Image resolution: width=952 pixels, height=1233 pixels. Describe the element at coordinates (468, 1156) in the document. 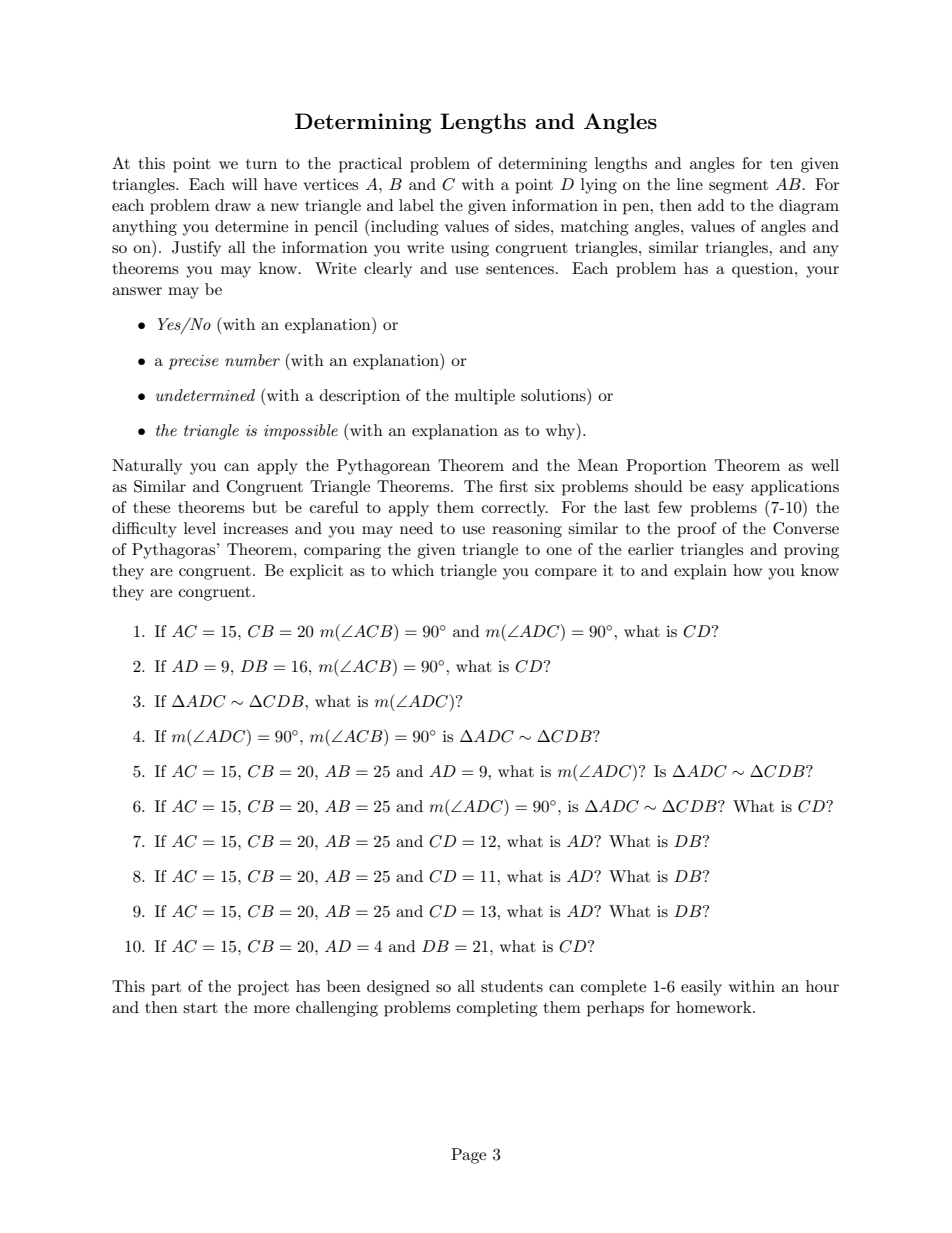

I see `Page` at that location.
